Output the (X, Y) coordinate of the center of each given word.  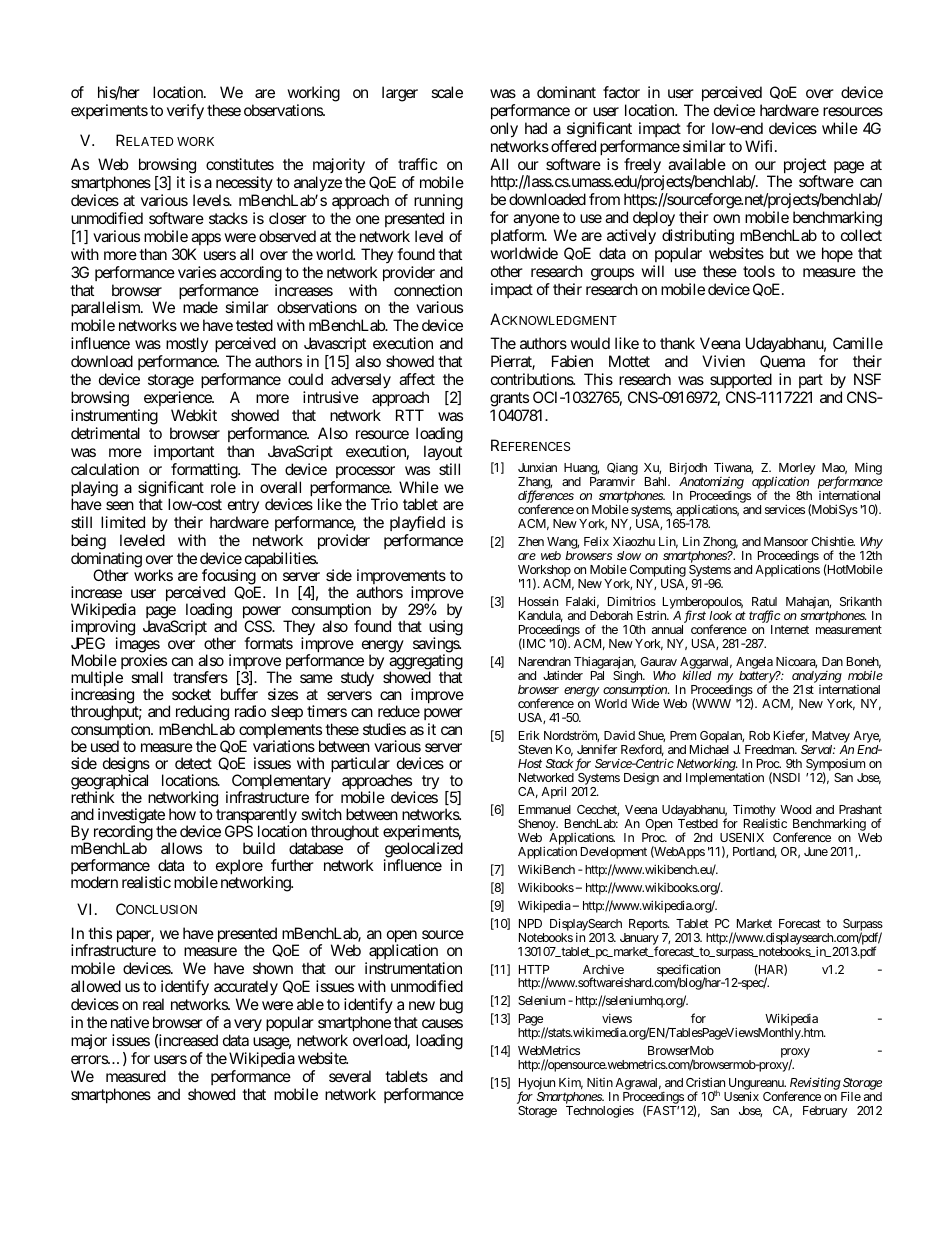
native (130, 1022)
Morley (795, 470)
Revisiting (814, 1085)
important (184, 452)
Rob (759, 735)
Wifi (760, 146)
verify (185, 112)
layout (443, 452)
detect (193, 763)
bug (451, 1006)
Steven (535, 749)
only (504, 130)
